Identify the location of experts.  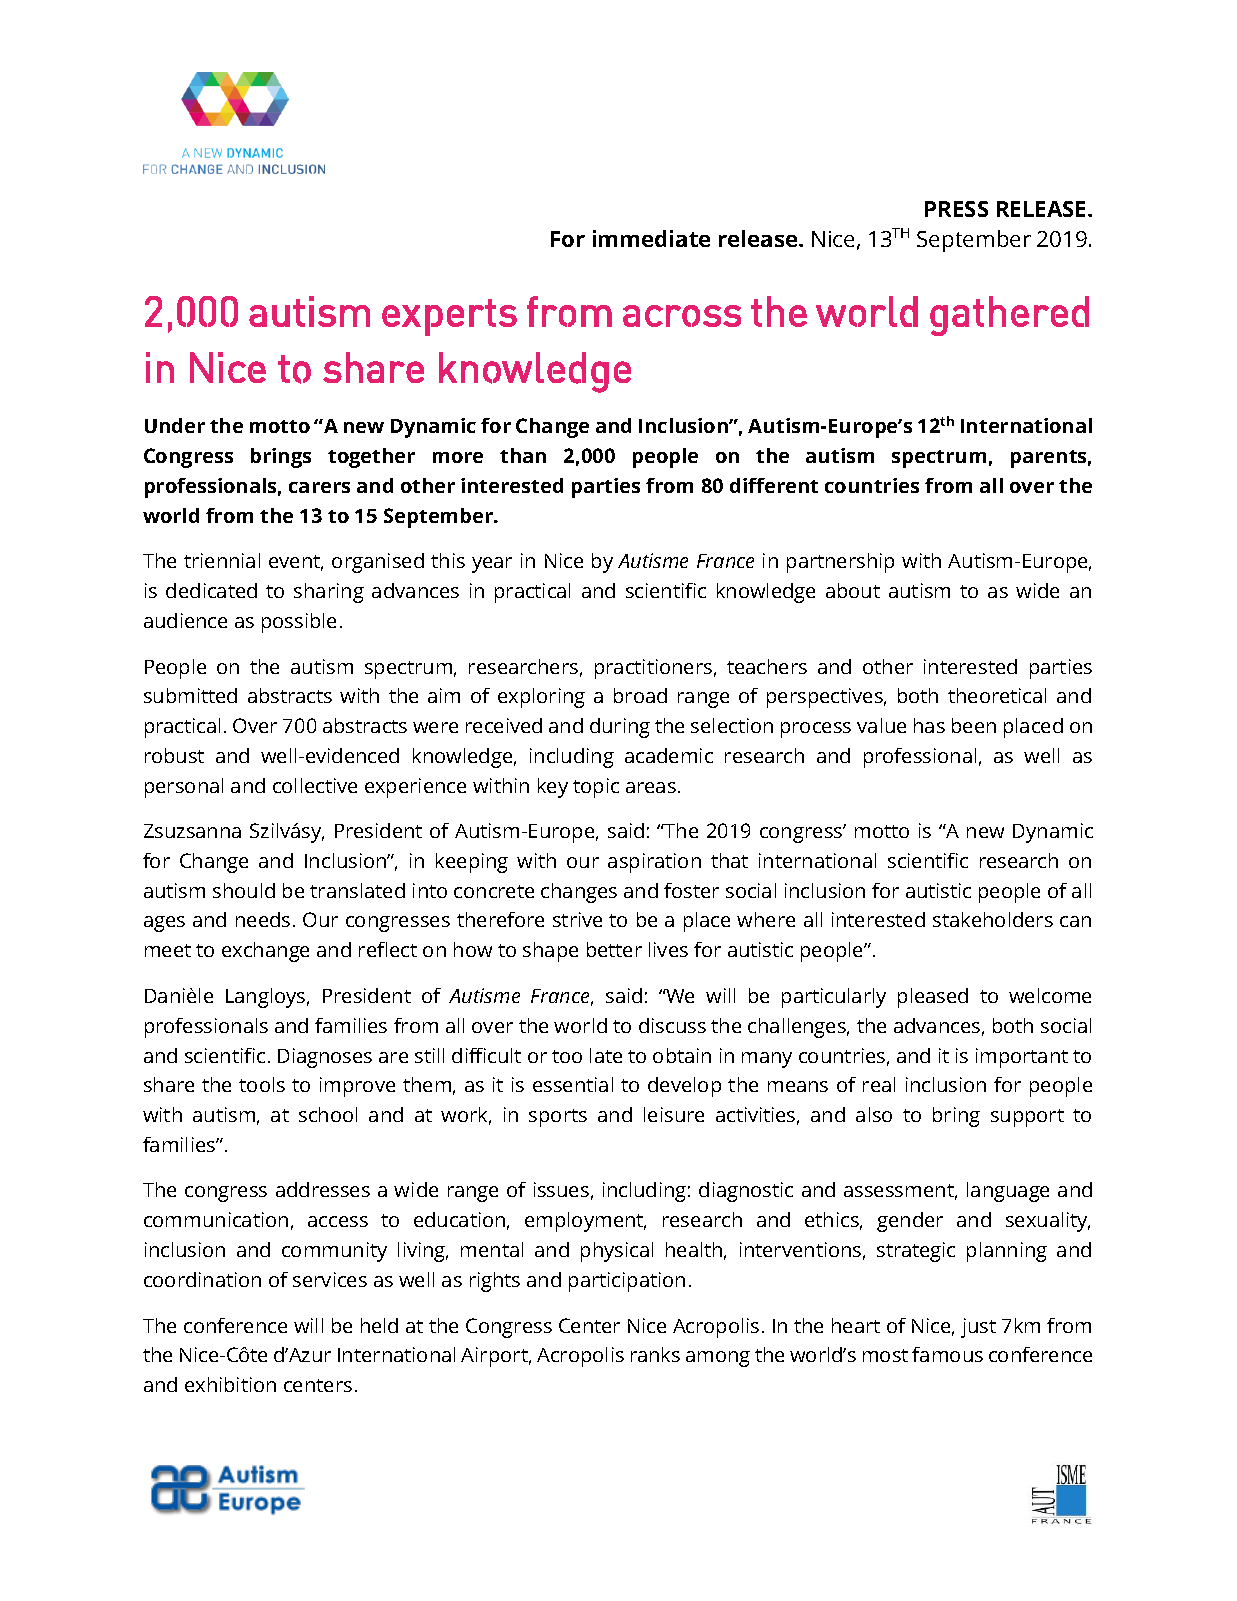
(449, 317).
